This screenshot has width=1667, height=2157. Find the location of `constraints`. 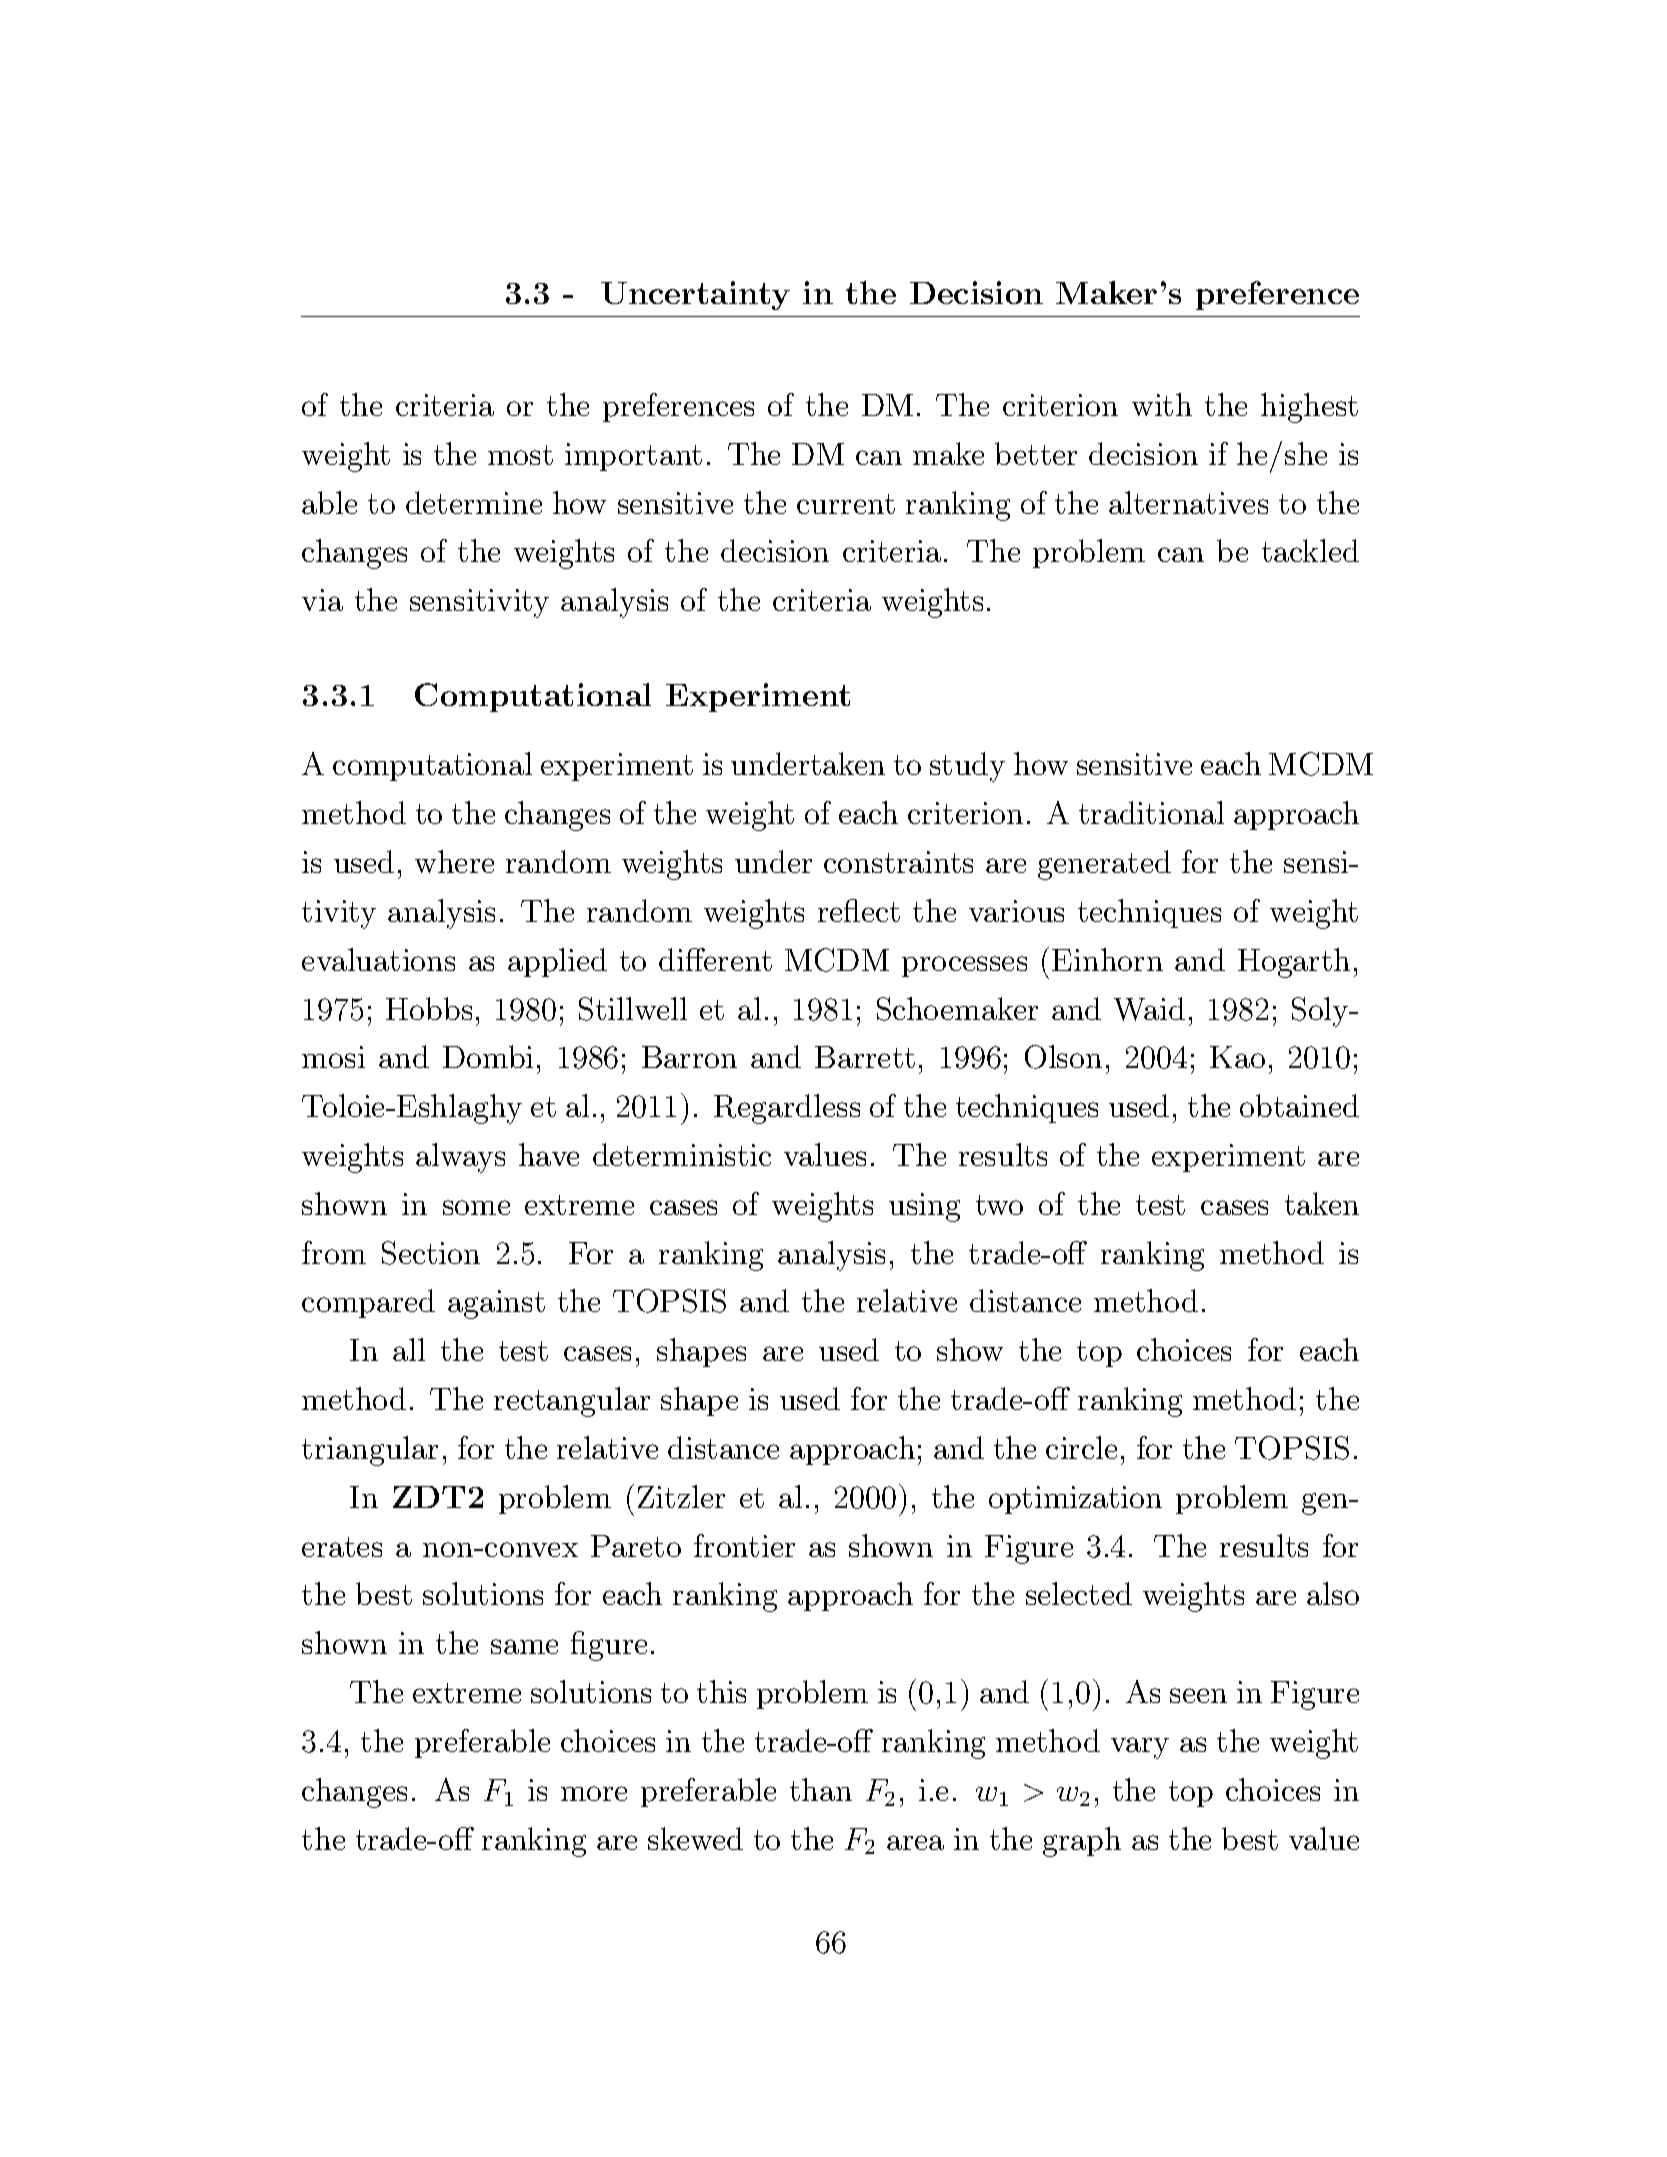

constraints is located at coordinates (898, 862).
